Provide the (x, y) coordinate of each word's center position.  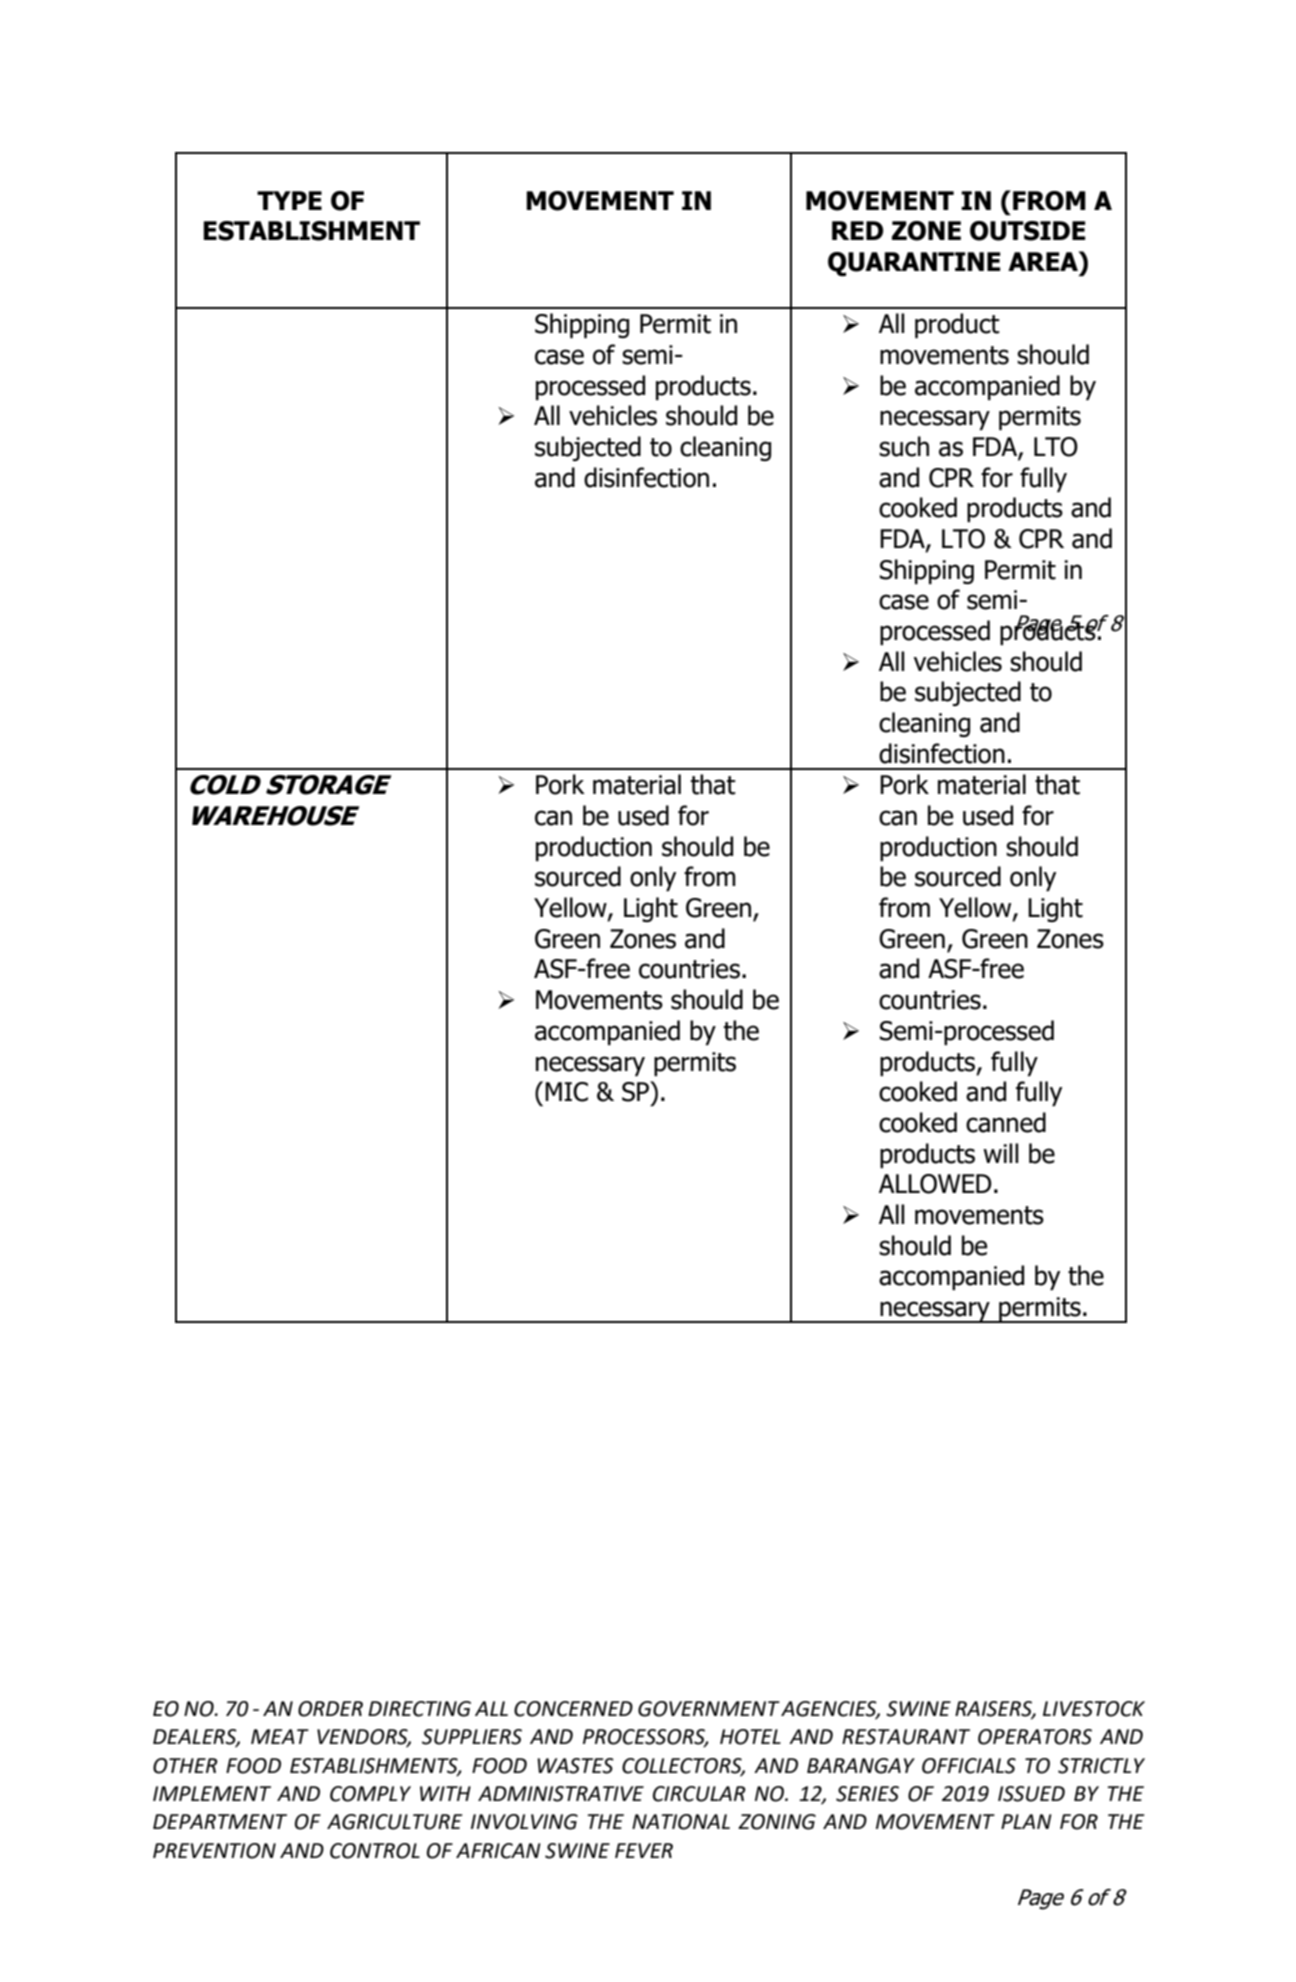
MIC (566, 1092)
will (1000, 1153)
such (904, 446)
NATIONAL (681, 1822)
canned (1006, 1122)
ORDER (330, 1709)
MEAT (280, 1736)
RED (857, 230)
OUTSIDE (1028, 231)
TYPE (289, 200)
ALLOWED (935, 1184)
